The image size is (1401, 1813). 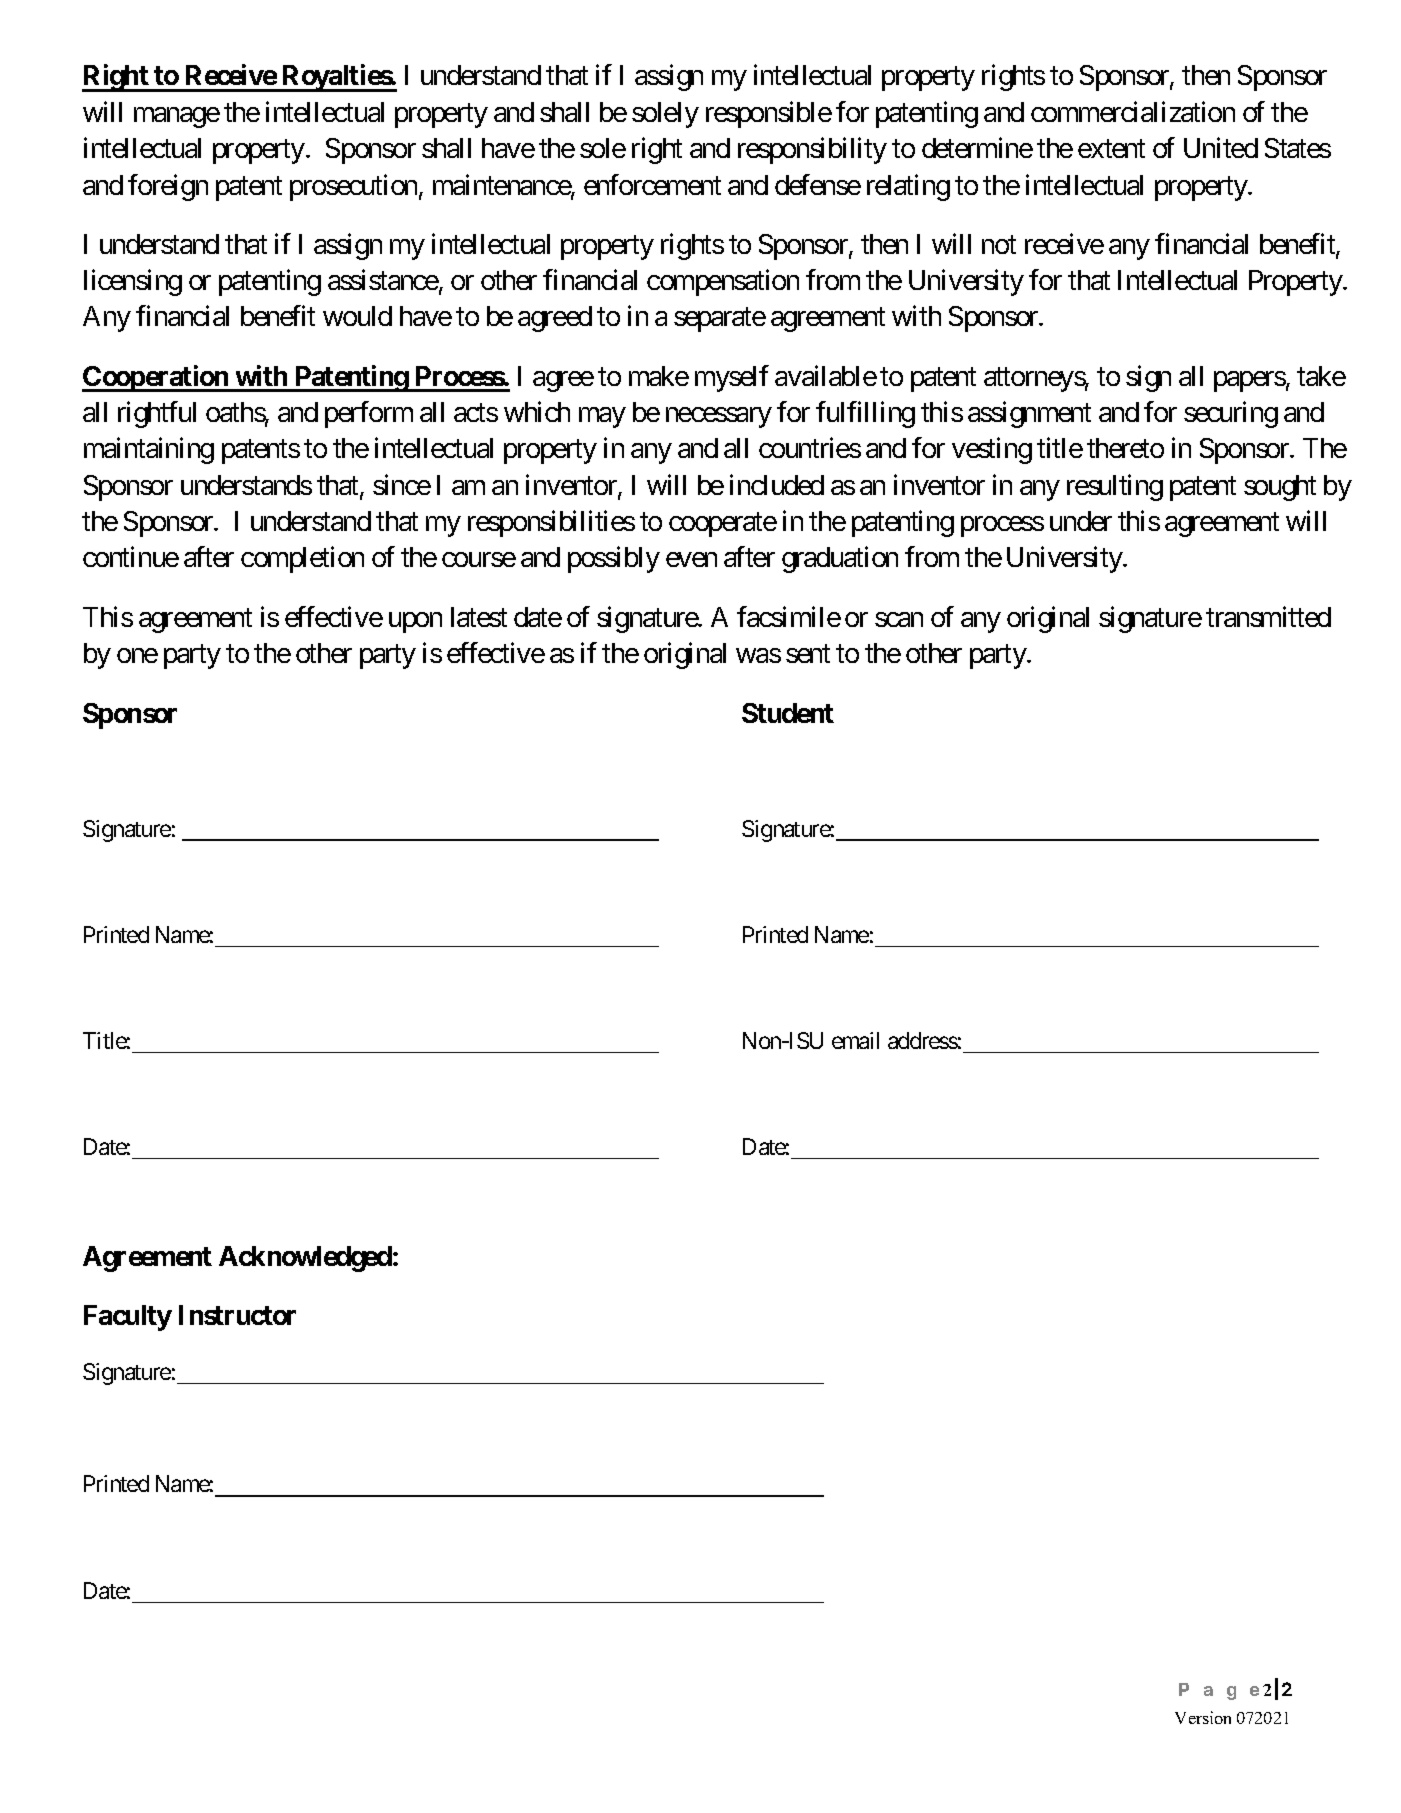 What do you see at coordinates (237, 1315) in the document?
I see `Instructor` at bounding box center [237, 1315].
